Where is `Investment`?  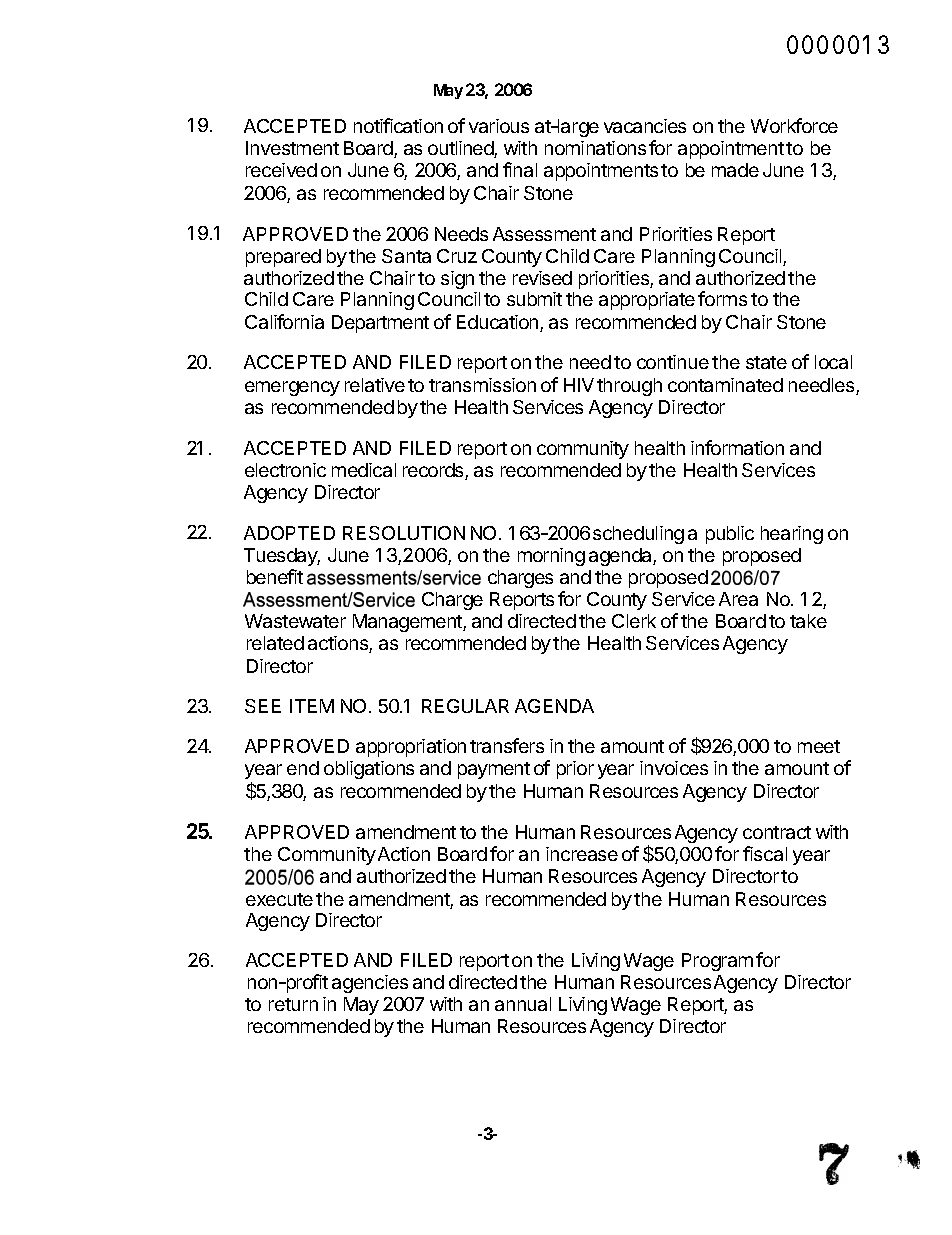
Investment is located at coordinates (292, 148).
